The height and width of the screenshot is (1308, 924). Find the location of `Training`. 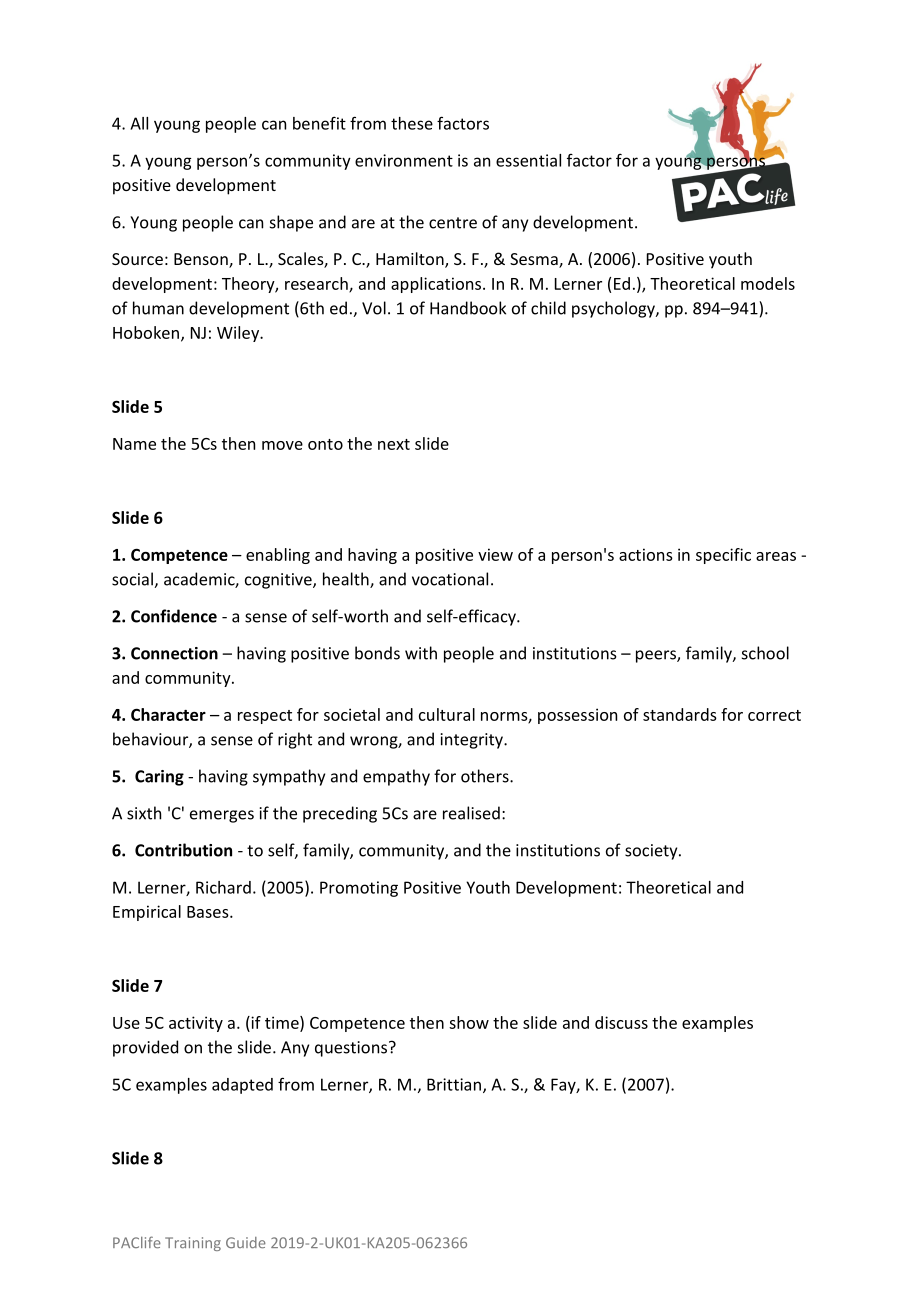

Training is located at coordinates (193, 1244).
